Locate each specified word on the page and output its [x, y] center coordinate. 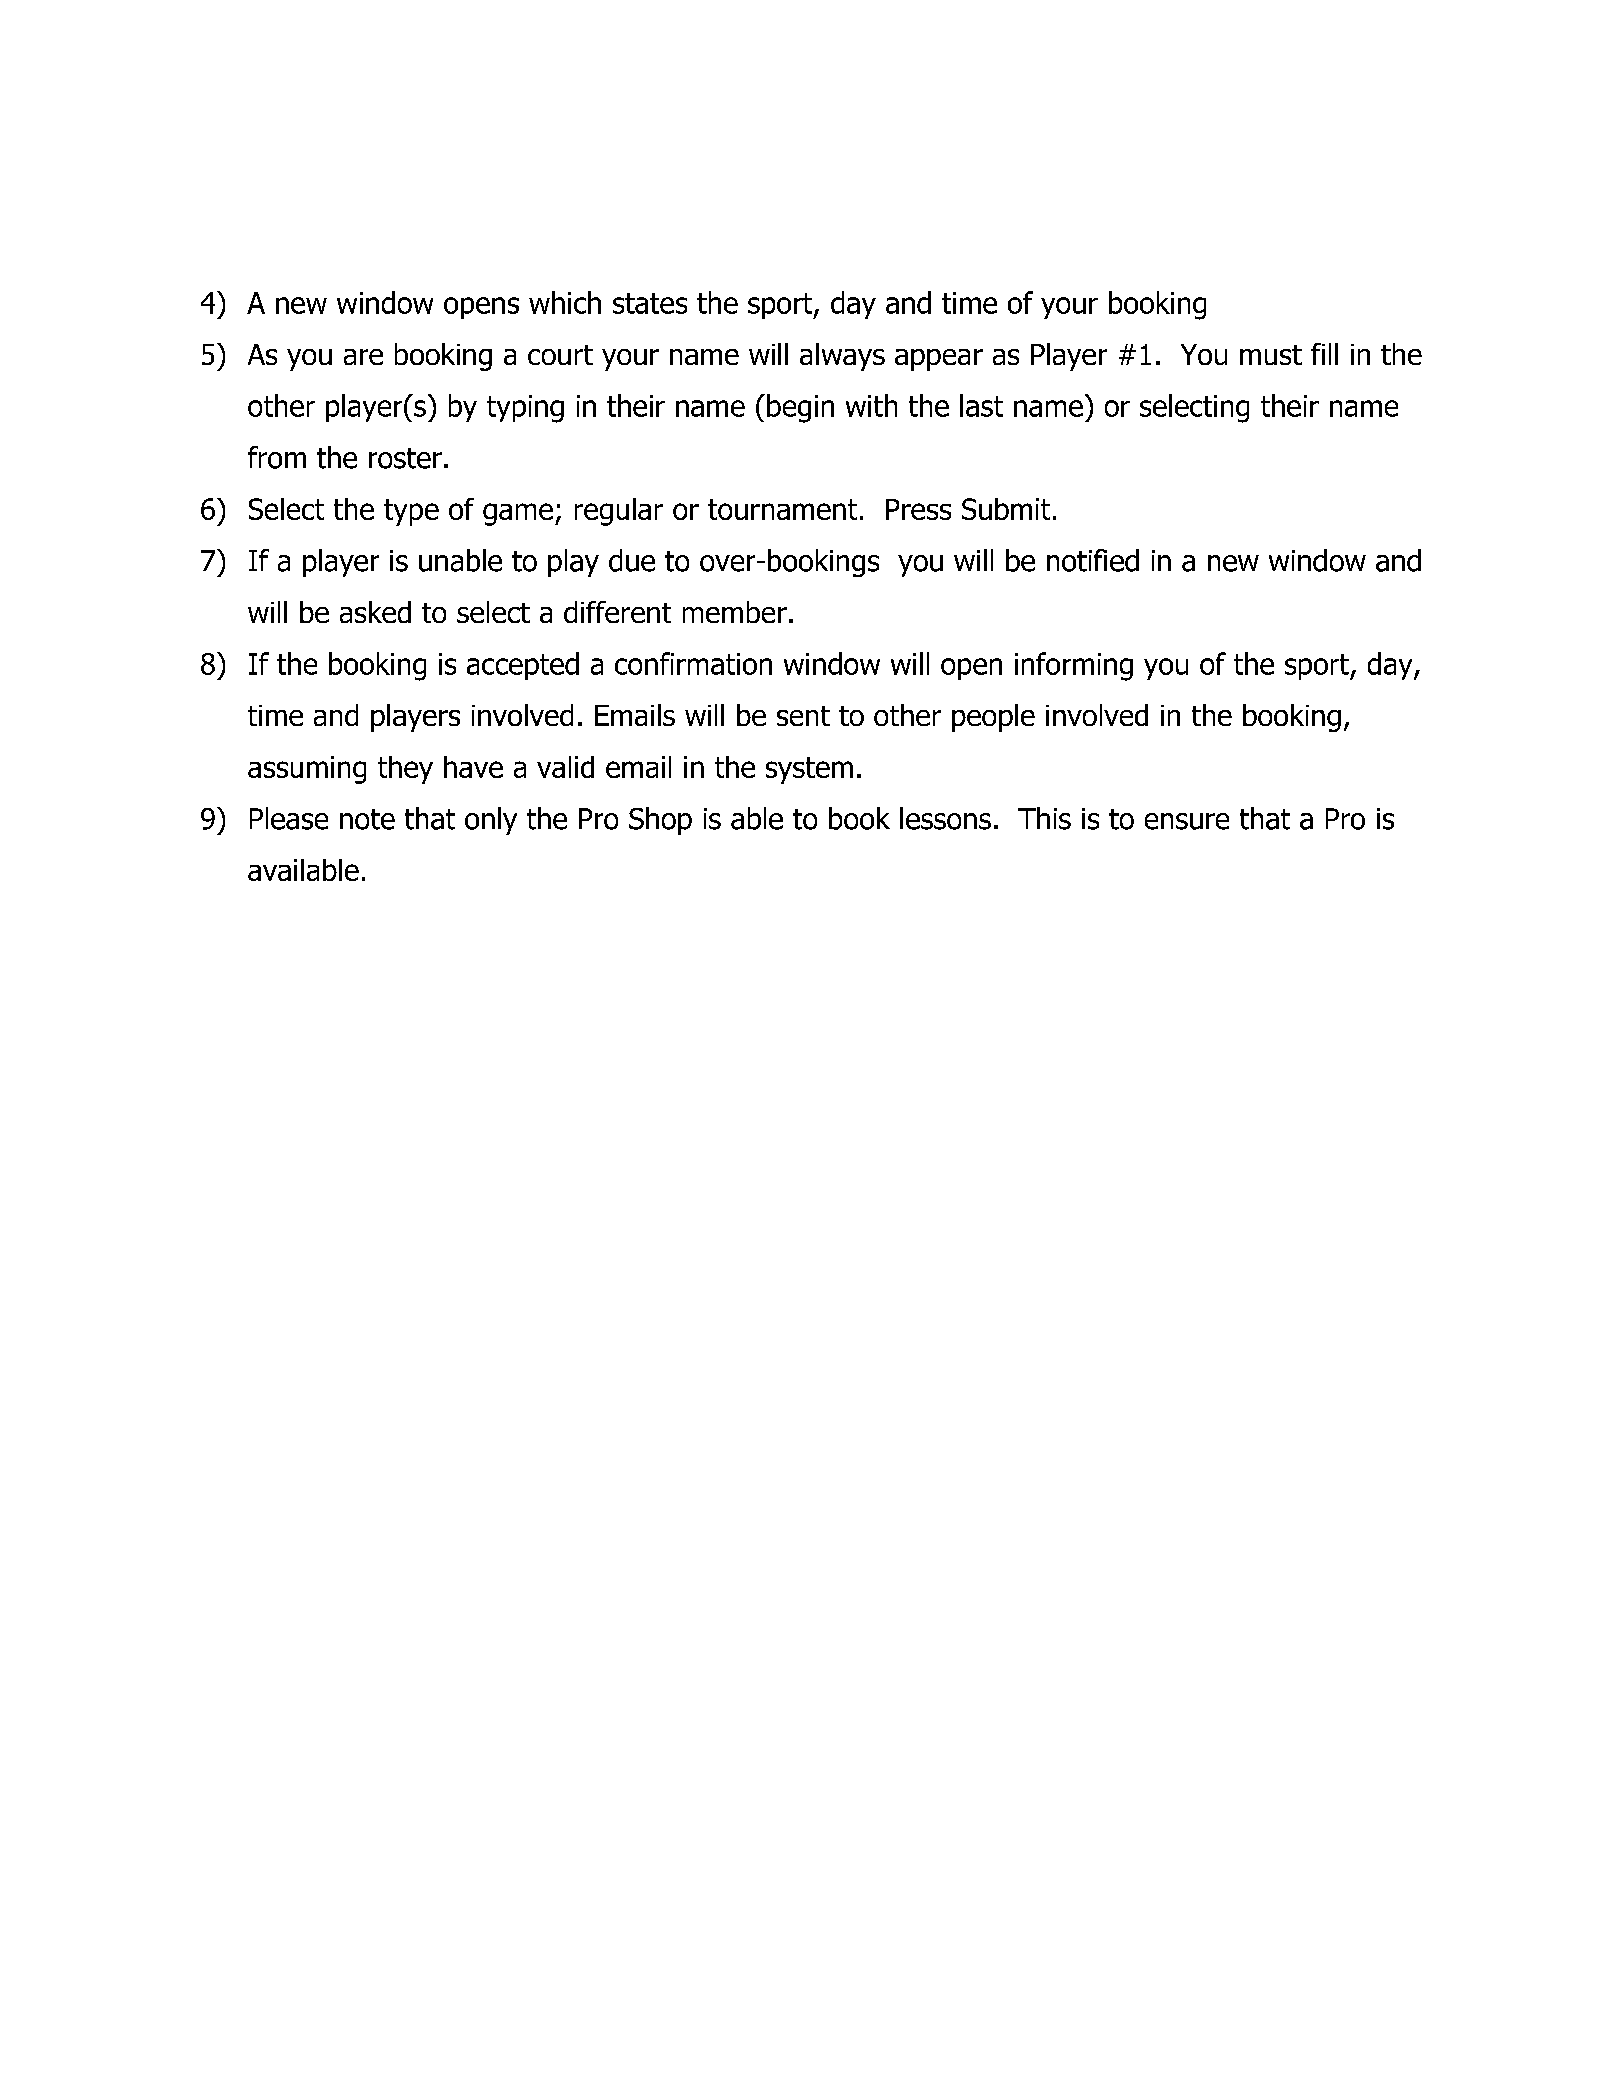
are [363, 357]
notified [1093, 560]
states [650, 303]
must [1271, 355]
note [367, 819]
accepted [523, 666]
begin [800, 408]
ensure [1187, 821]
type [411, 512]
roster [405, 458]
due [632, 560]
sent [803, 716]
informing [1074, 666]
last [981, 405]
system [809, 770]
